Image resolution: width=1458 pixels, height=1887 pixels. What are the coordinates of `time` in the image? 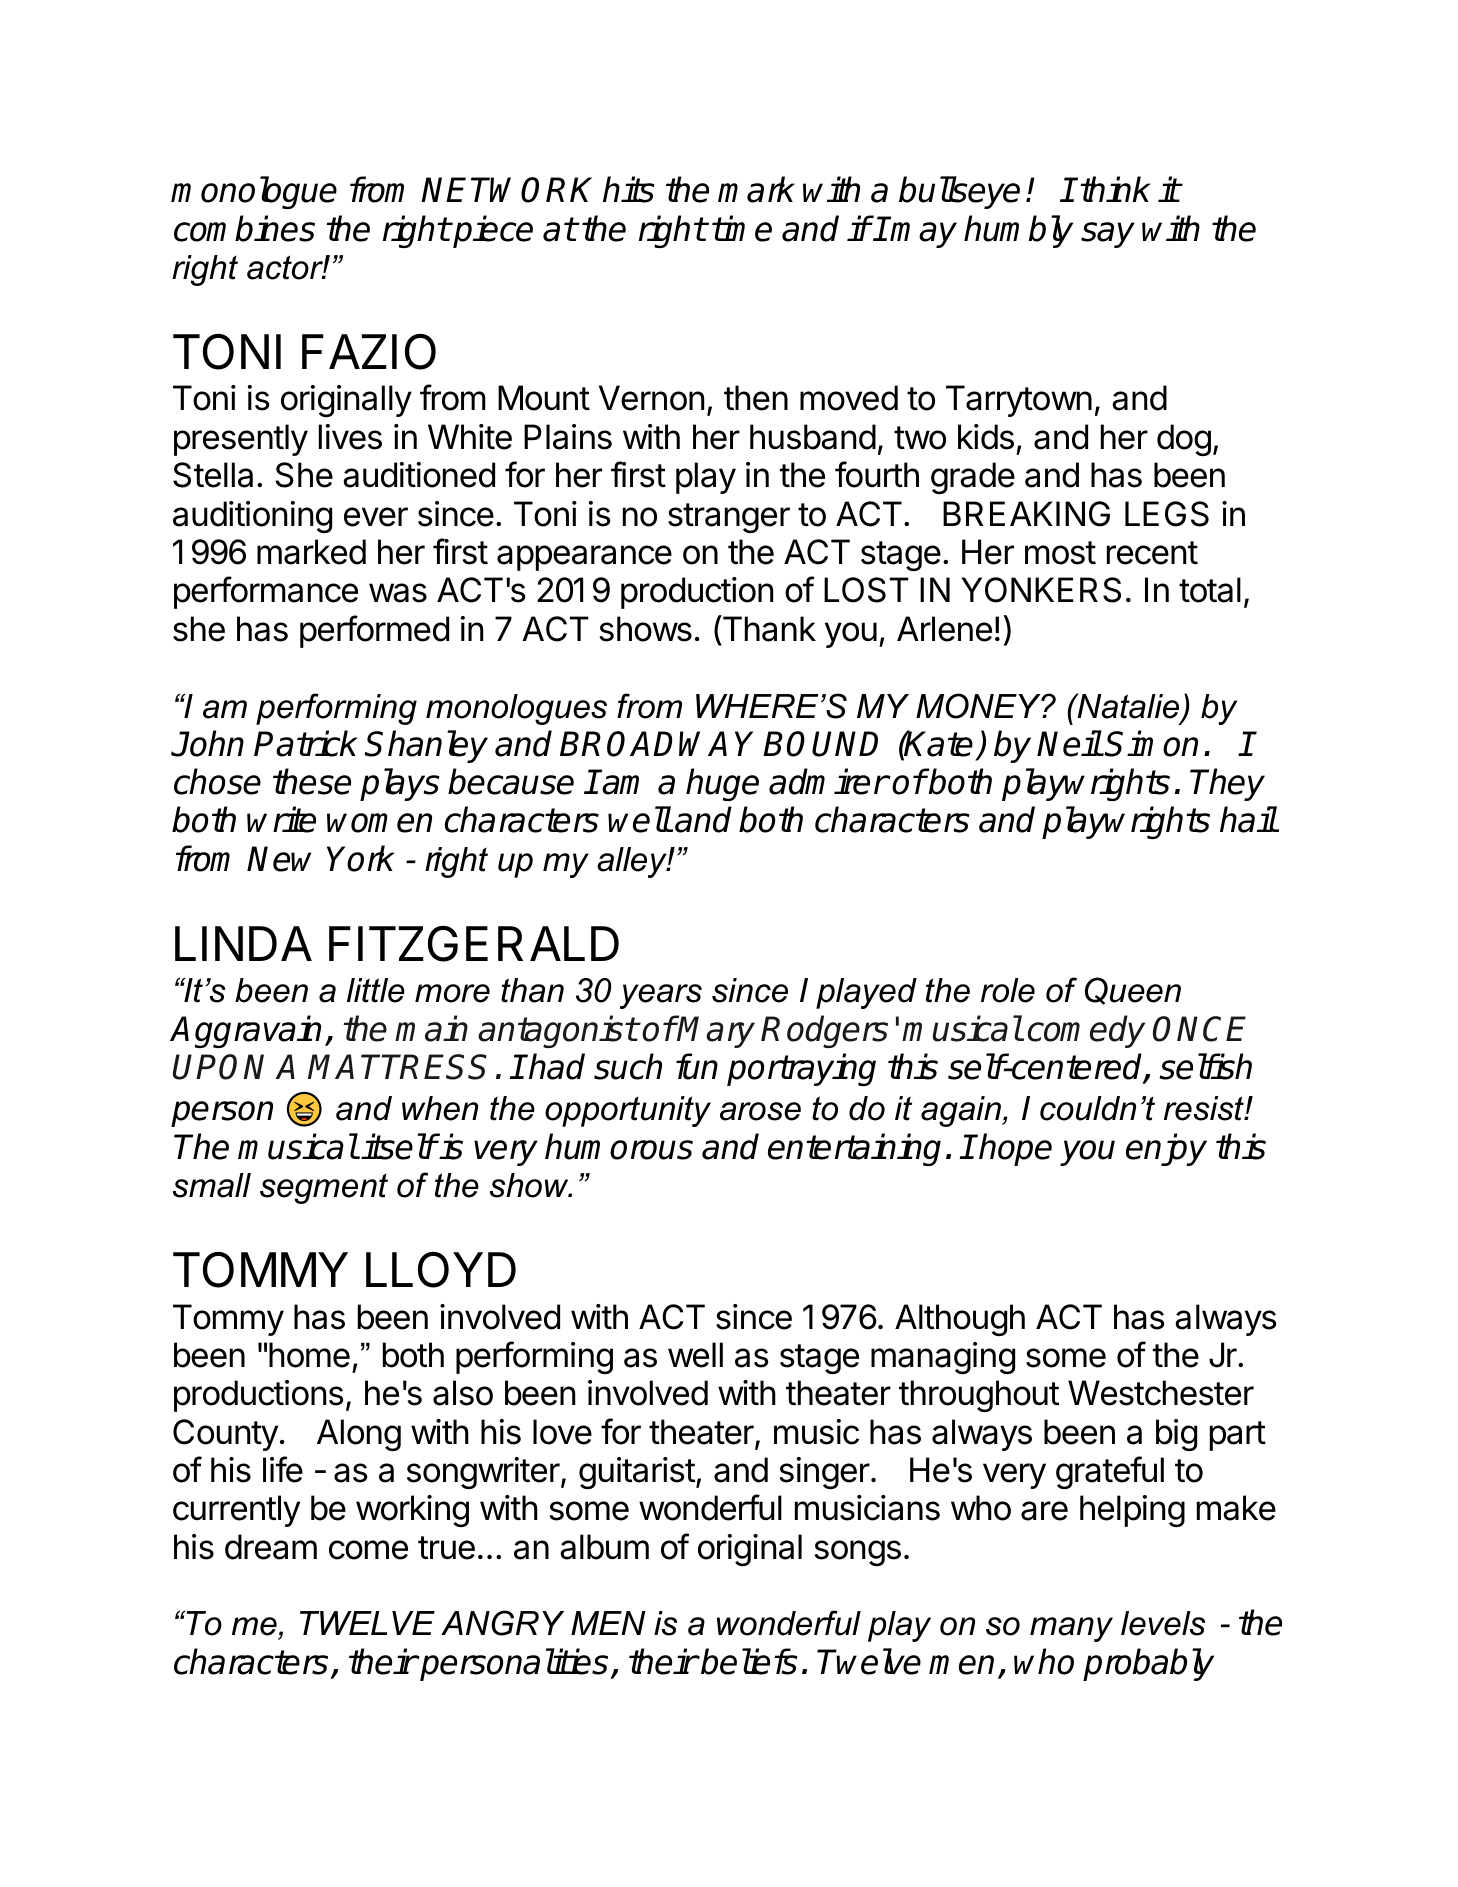 It's located at (742, 228).
